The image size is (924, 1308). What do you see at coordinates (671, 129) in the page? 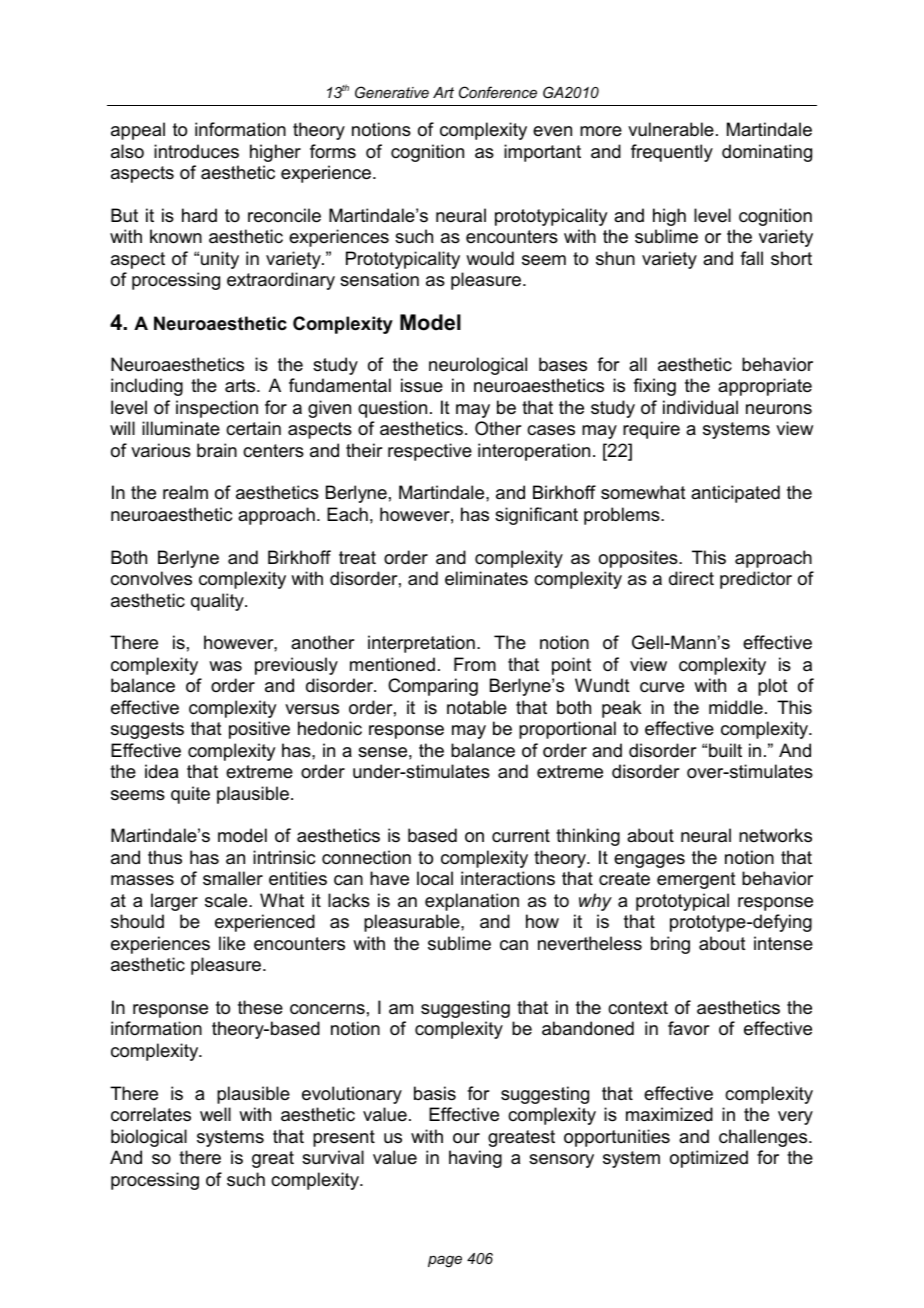
I see `vulnerable` at bounding box center [671, 129].
